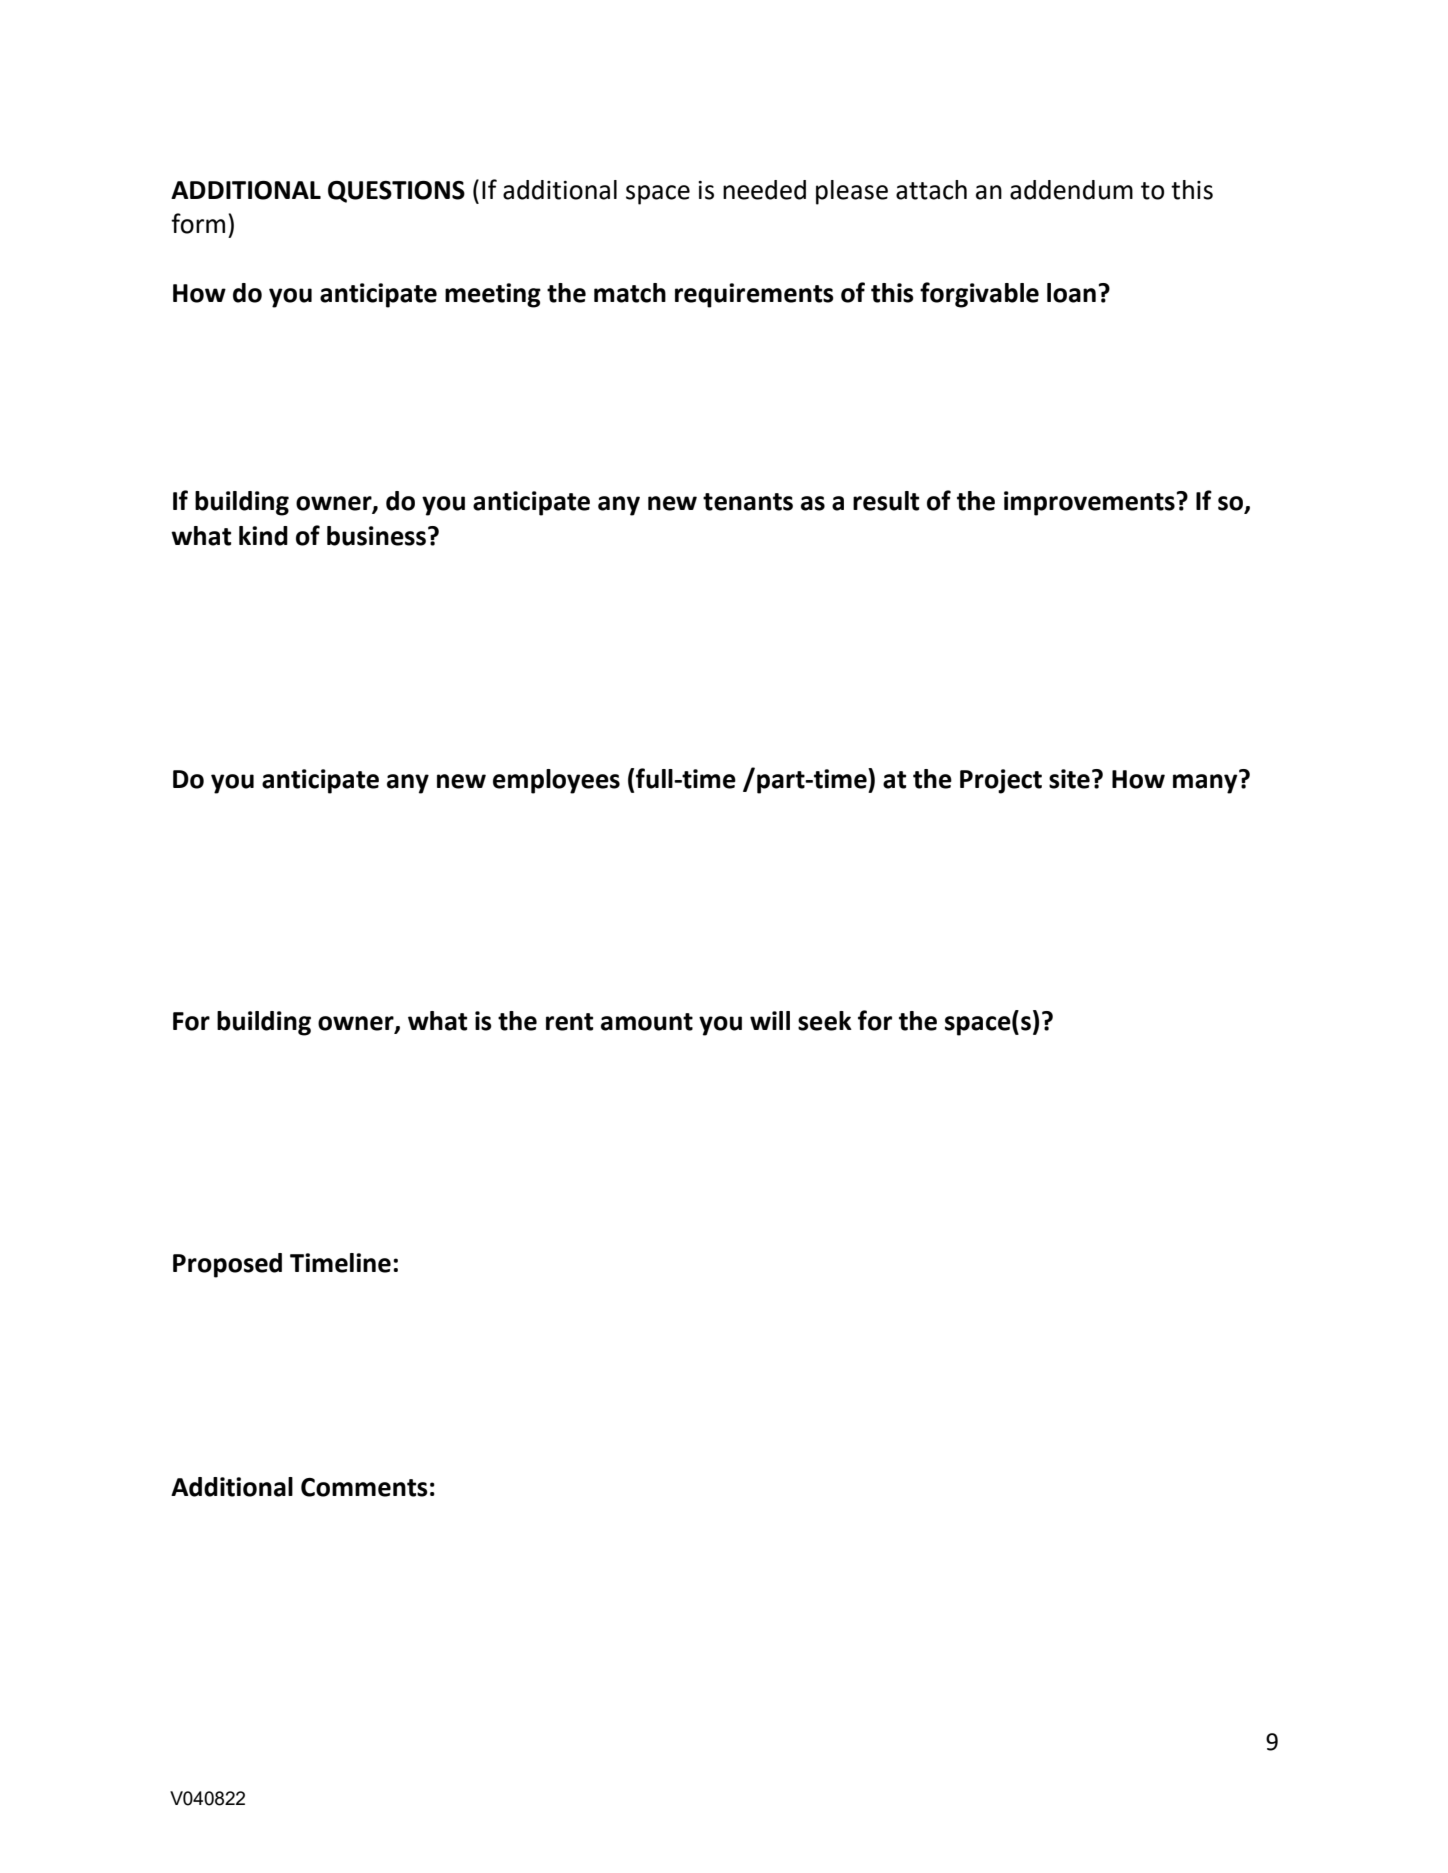 The width and height of the page is (1448, 1873). What do you see at coordinates (227, 1265) in the page?
I see `Proposed` at bounding box center [227, 1265].
